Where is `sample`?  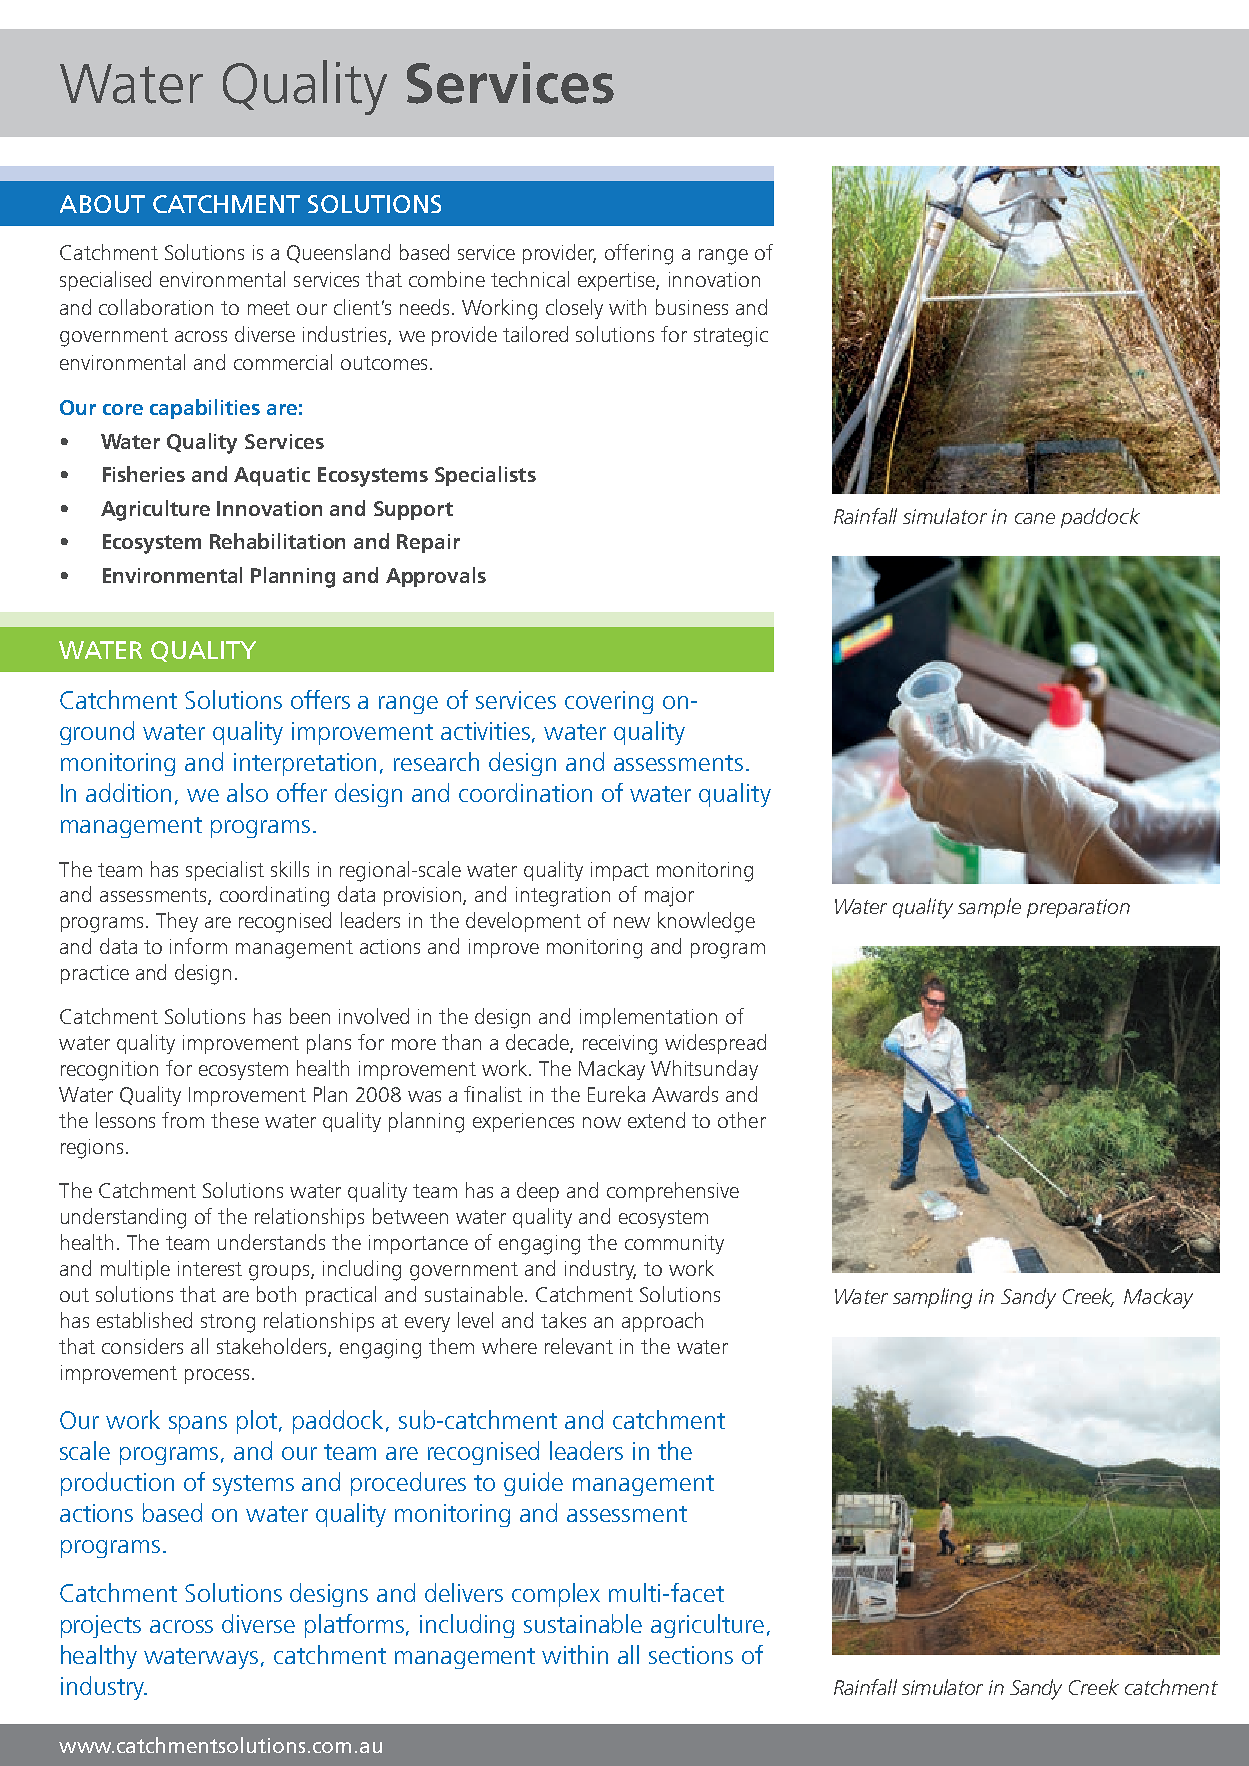 sample is located at coordinates (989, 908).
